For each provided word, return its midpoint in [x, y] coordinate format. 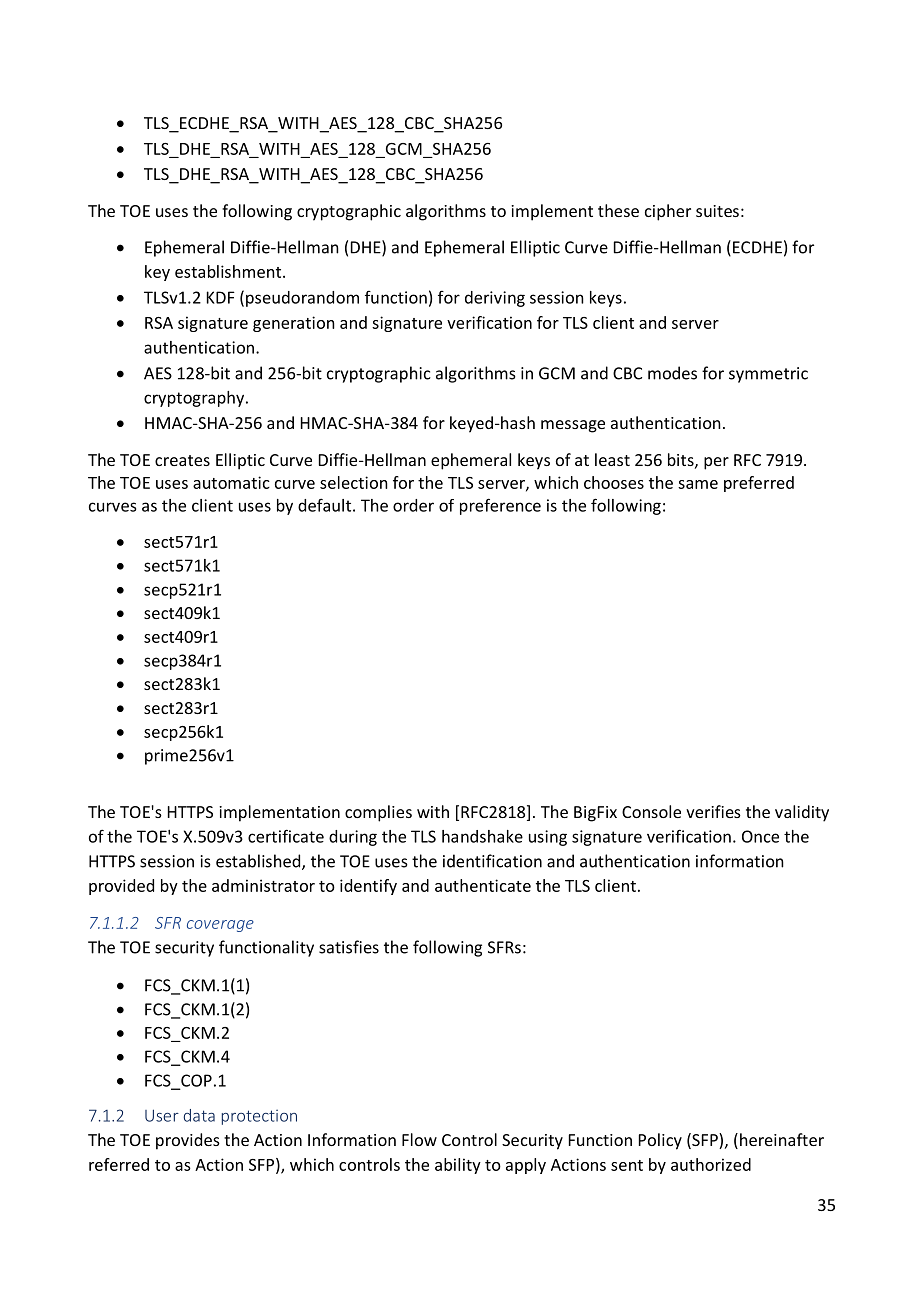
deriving [495, 299]
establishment [229, 271]
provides [188, 1141]
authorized [711, 1164]
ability [458, 1166]
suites [717, 211]
